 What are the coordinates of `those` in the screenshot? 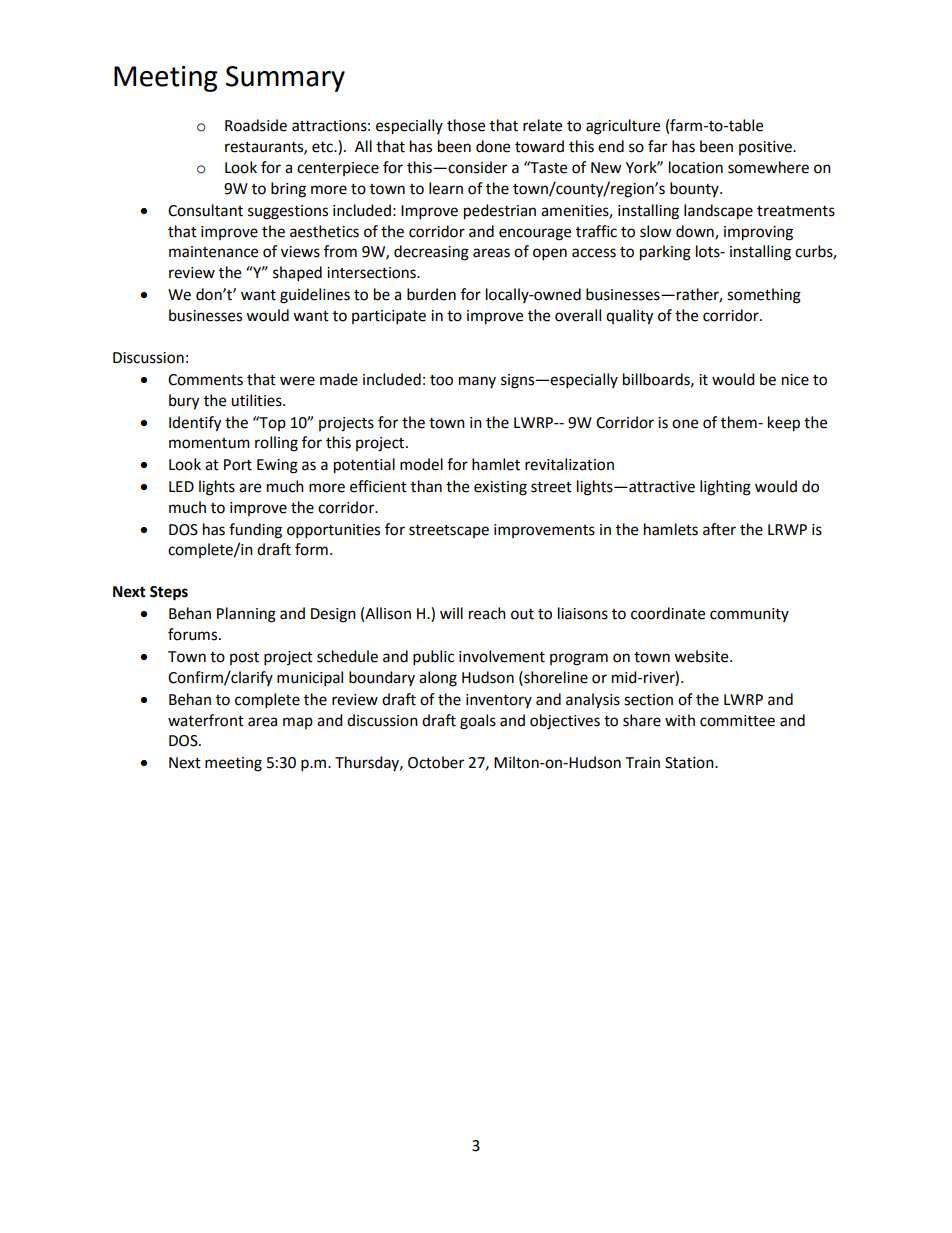 It's located at (466, 125).
